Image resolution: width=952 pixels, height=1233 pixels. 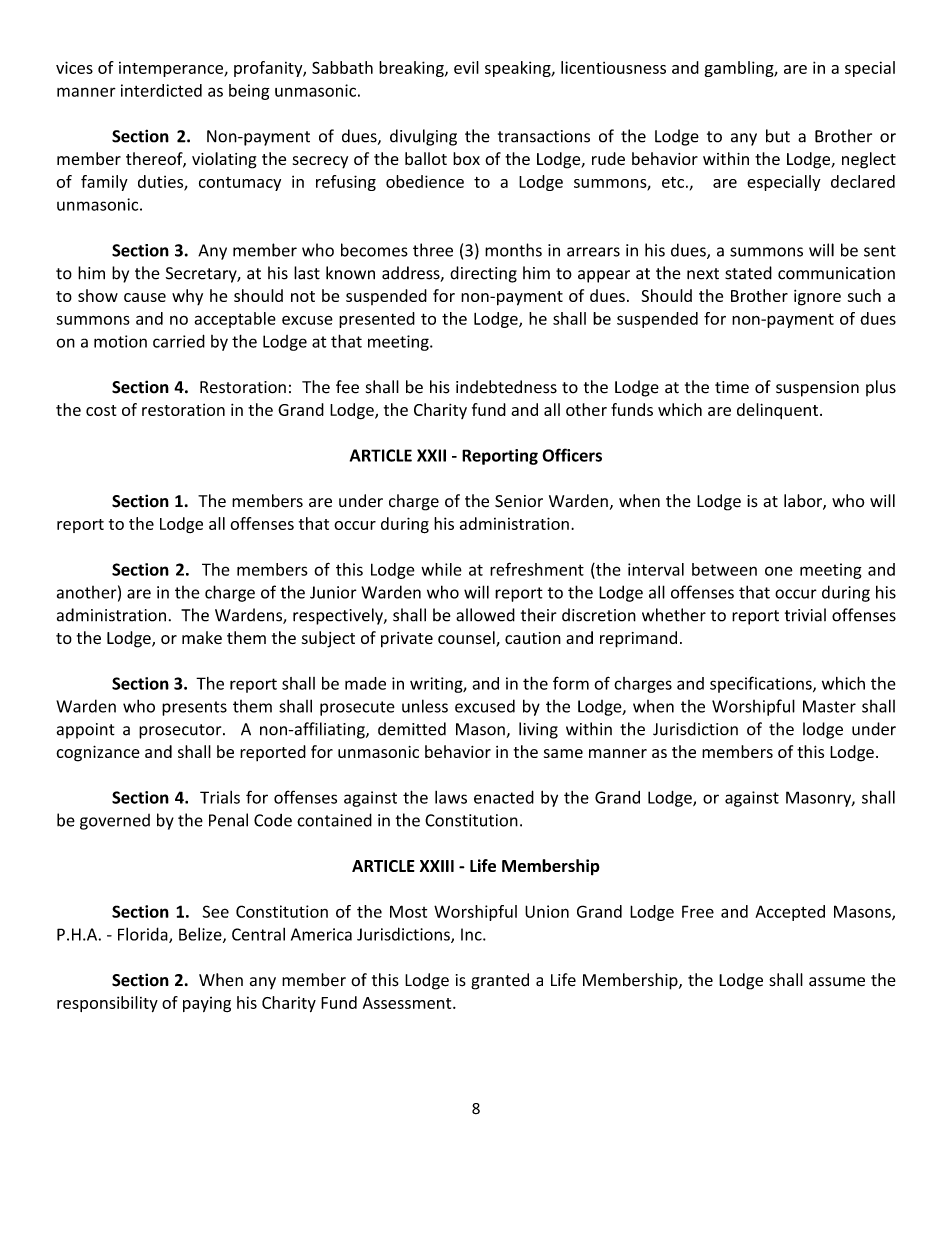 I want to click on granted, so click(x=500, y=981).
